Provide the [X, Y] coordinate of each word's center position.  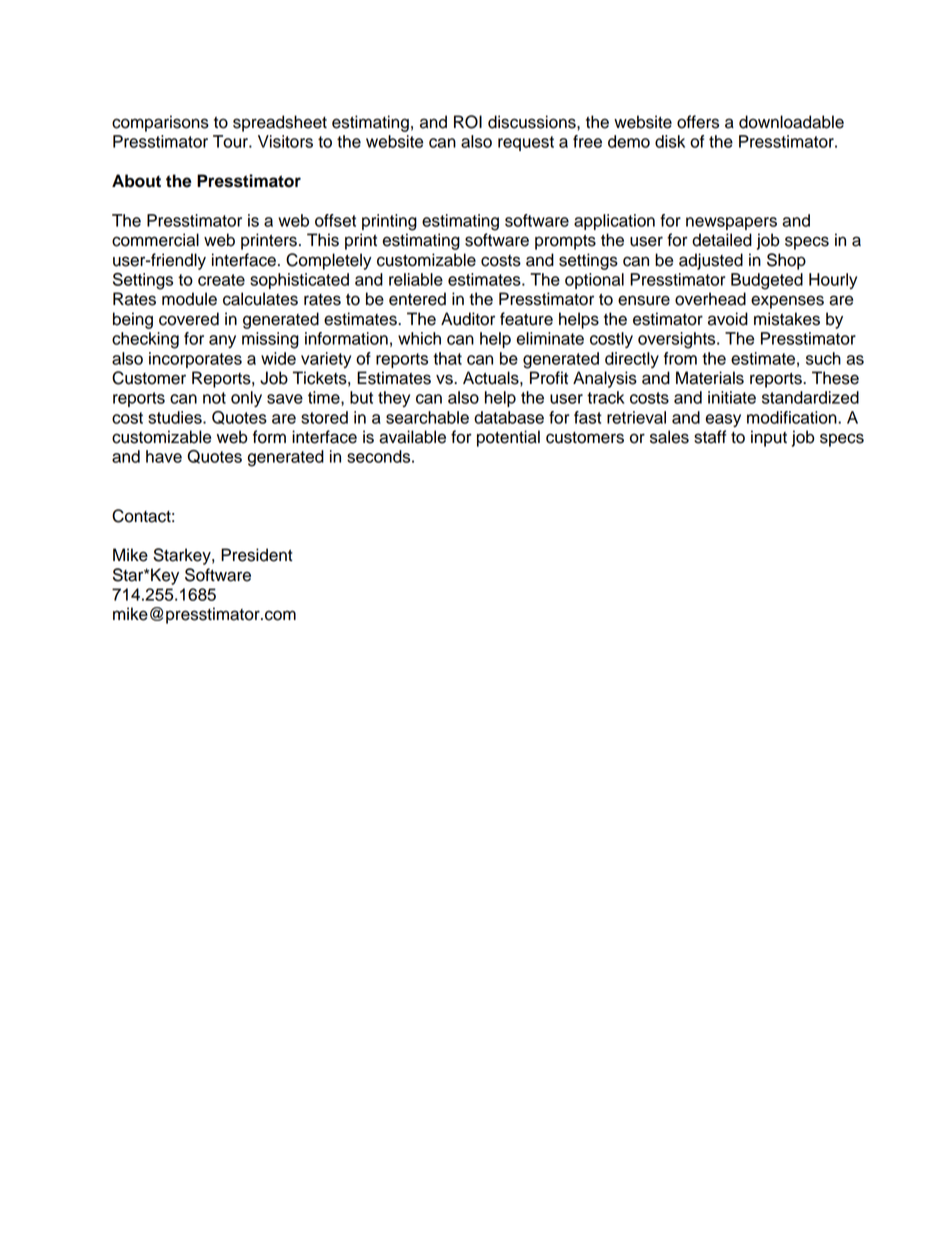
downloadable [791, 122]
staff [710, 437]
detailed [722, 240]
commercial [155, 240]
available [412, 437]
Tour [231, 141]
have [164, 456]
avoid [728, 319]
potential [508, 438]
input [769, 438]
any [222, 341]
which [419, 338]
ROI [468, 122]
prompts [565, 242]
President [257, 555]
